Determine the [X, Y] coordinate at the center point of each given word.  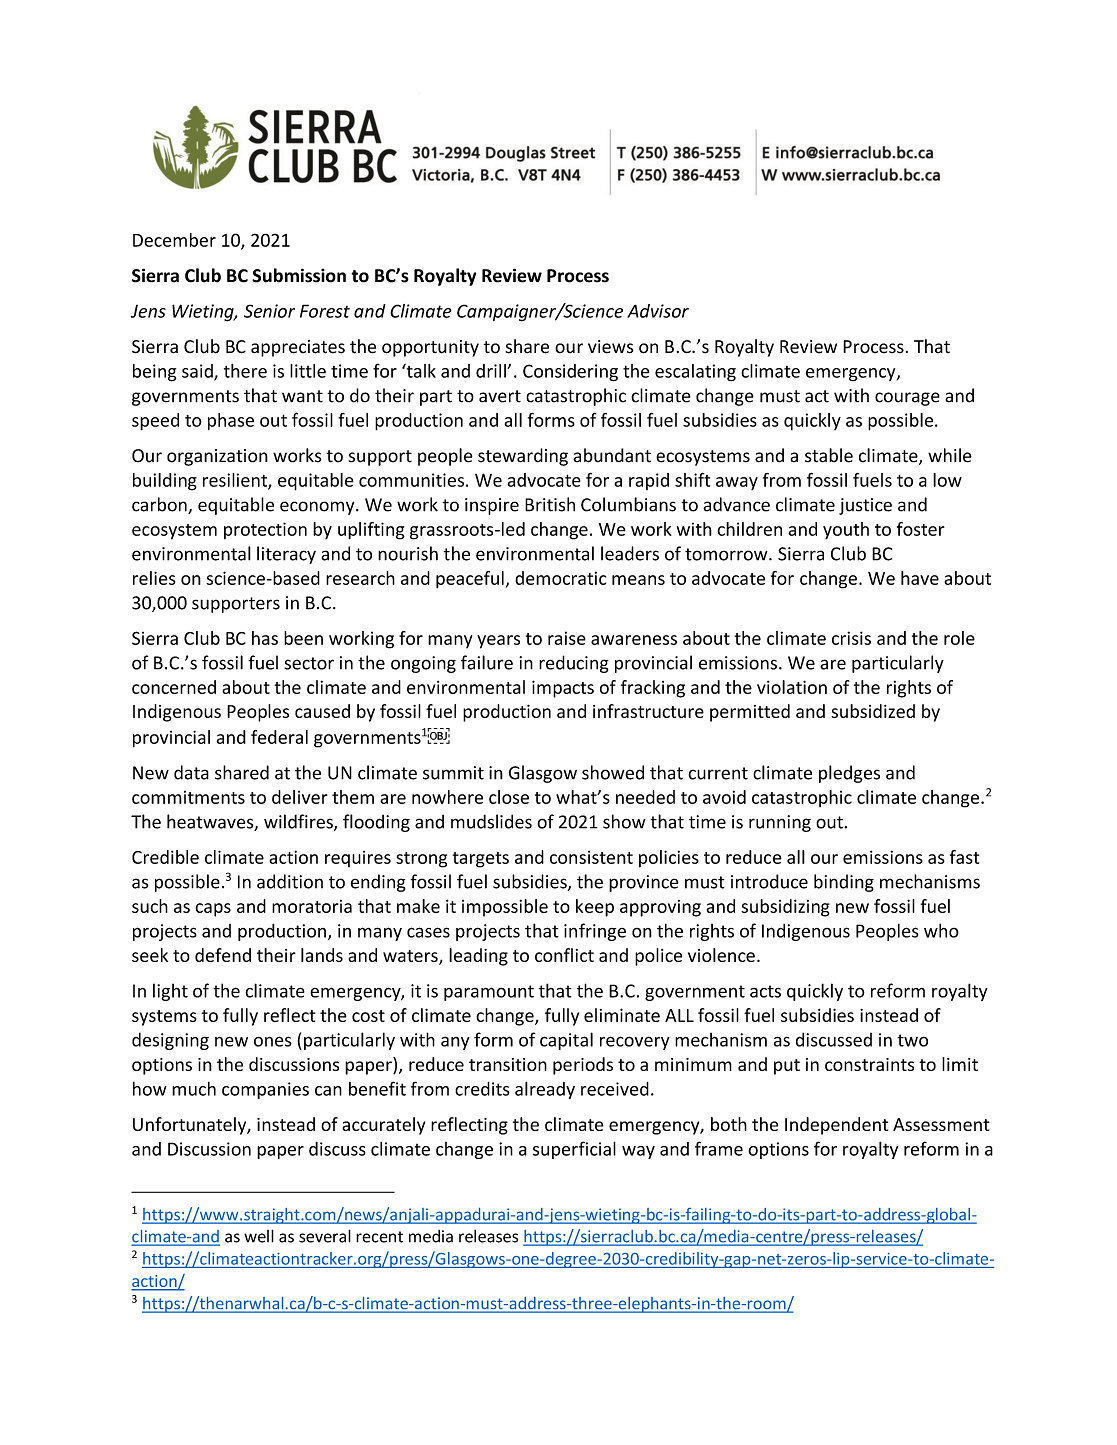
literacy [286, 555]
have [920, 578]
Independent [836, 1126]
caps [213, 910]
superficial [574, 1150]
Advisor [658, 311]
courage [907, 399]
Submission [299, 275]
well [259, 1236]
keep [595, 908]
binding [844, 883]
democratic [560, 578]
